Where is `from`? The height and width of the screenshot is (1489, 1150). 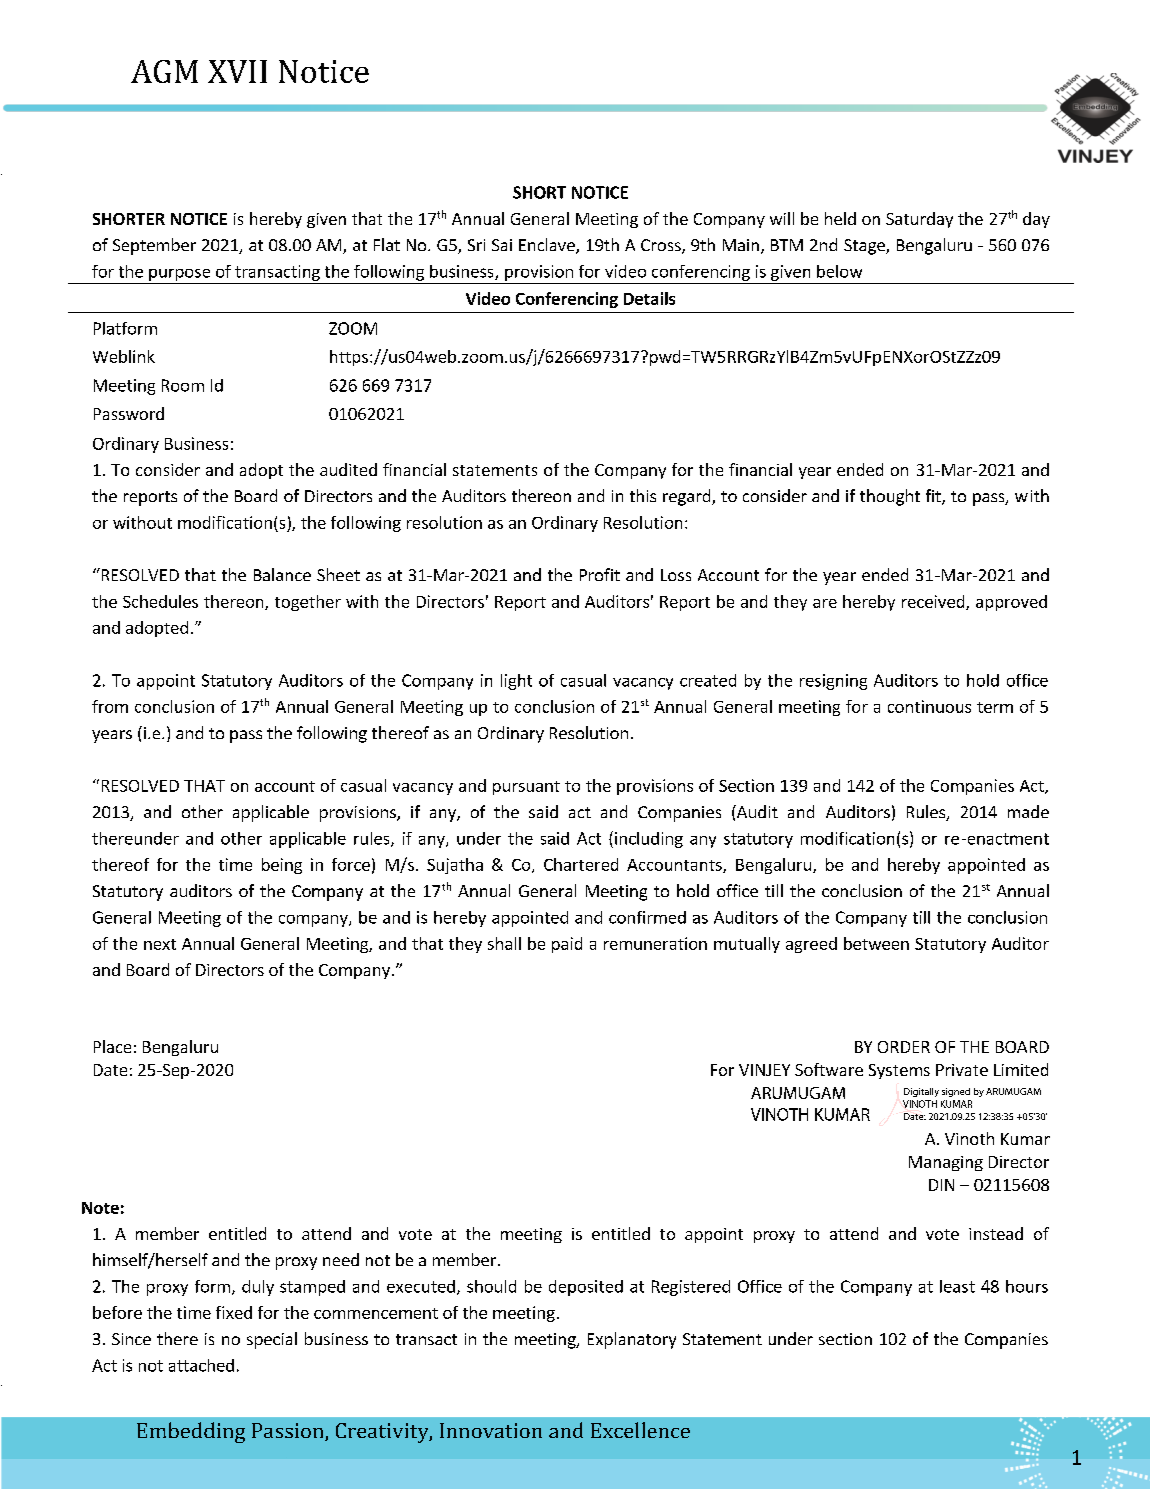
from is located at coordinates (110, 706).
